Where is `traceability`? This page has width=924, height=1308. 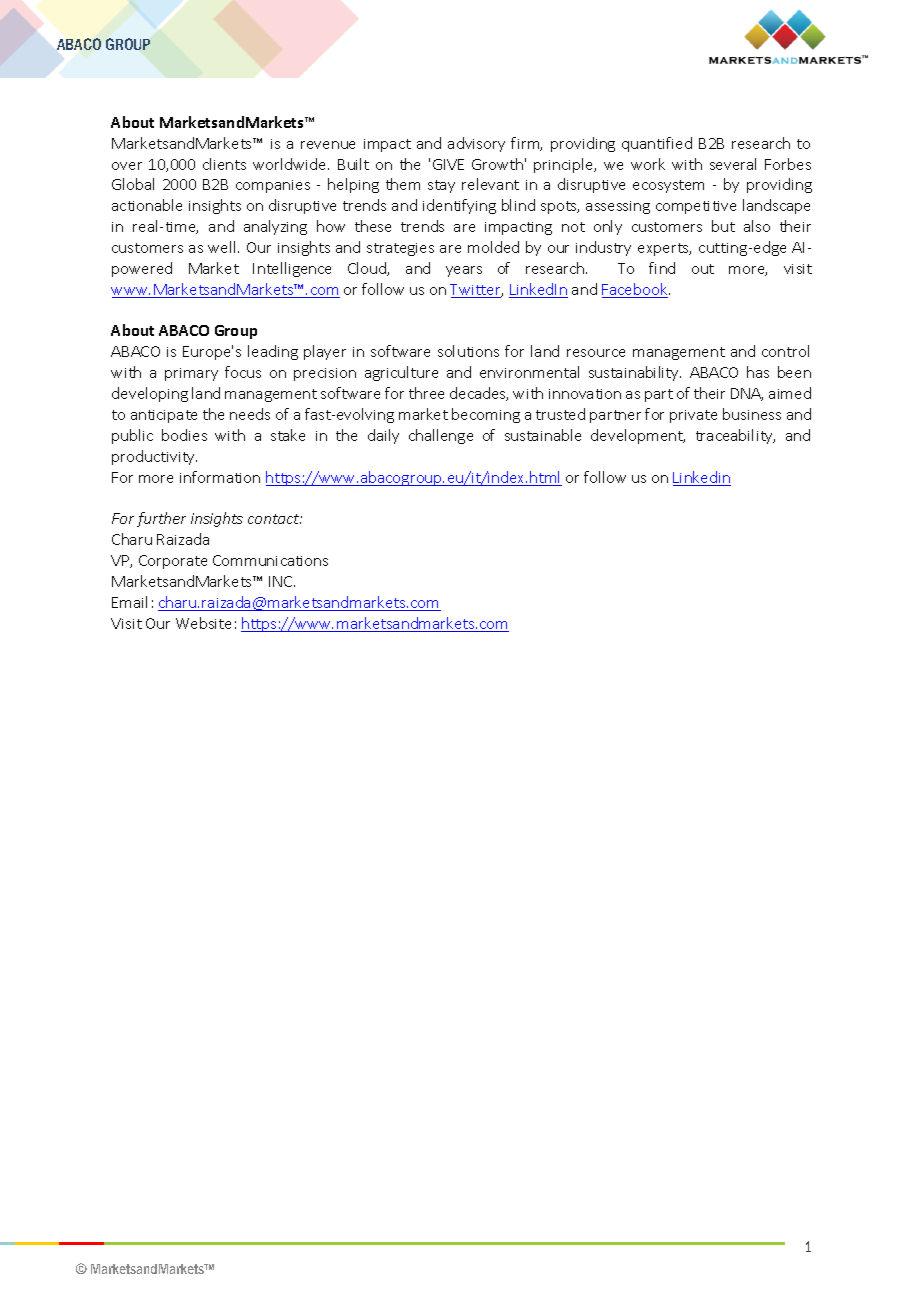
traceability is located at coordinates (735, 436).
